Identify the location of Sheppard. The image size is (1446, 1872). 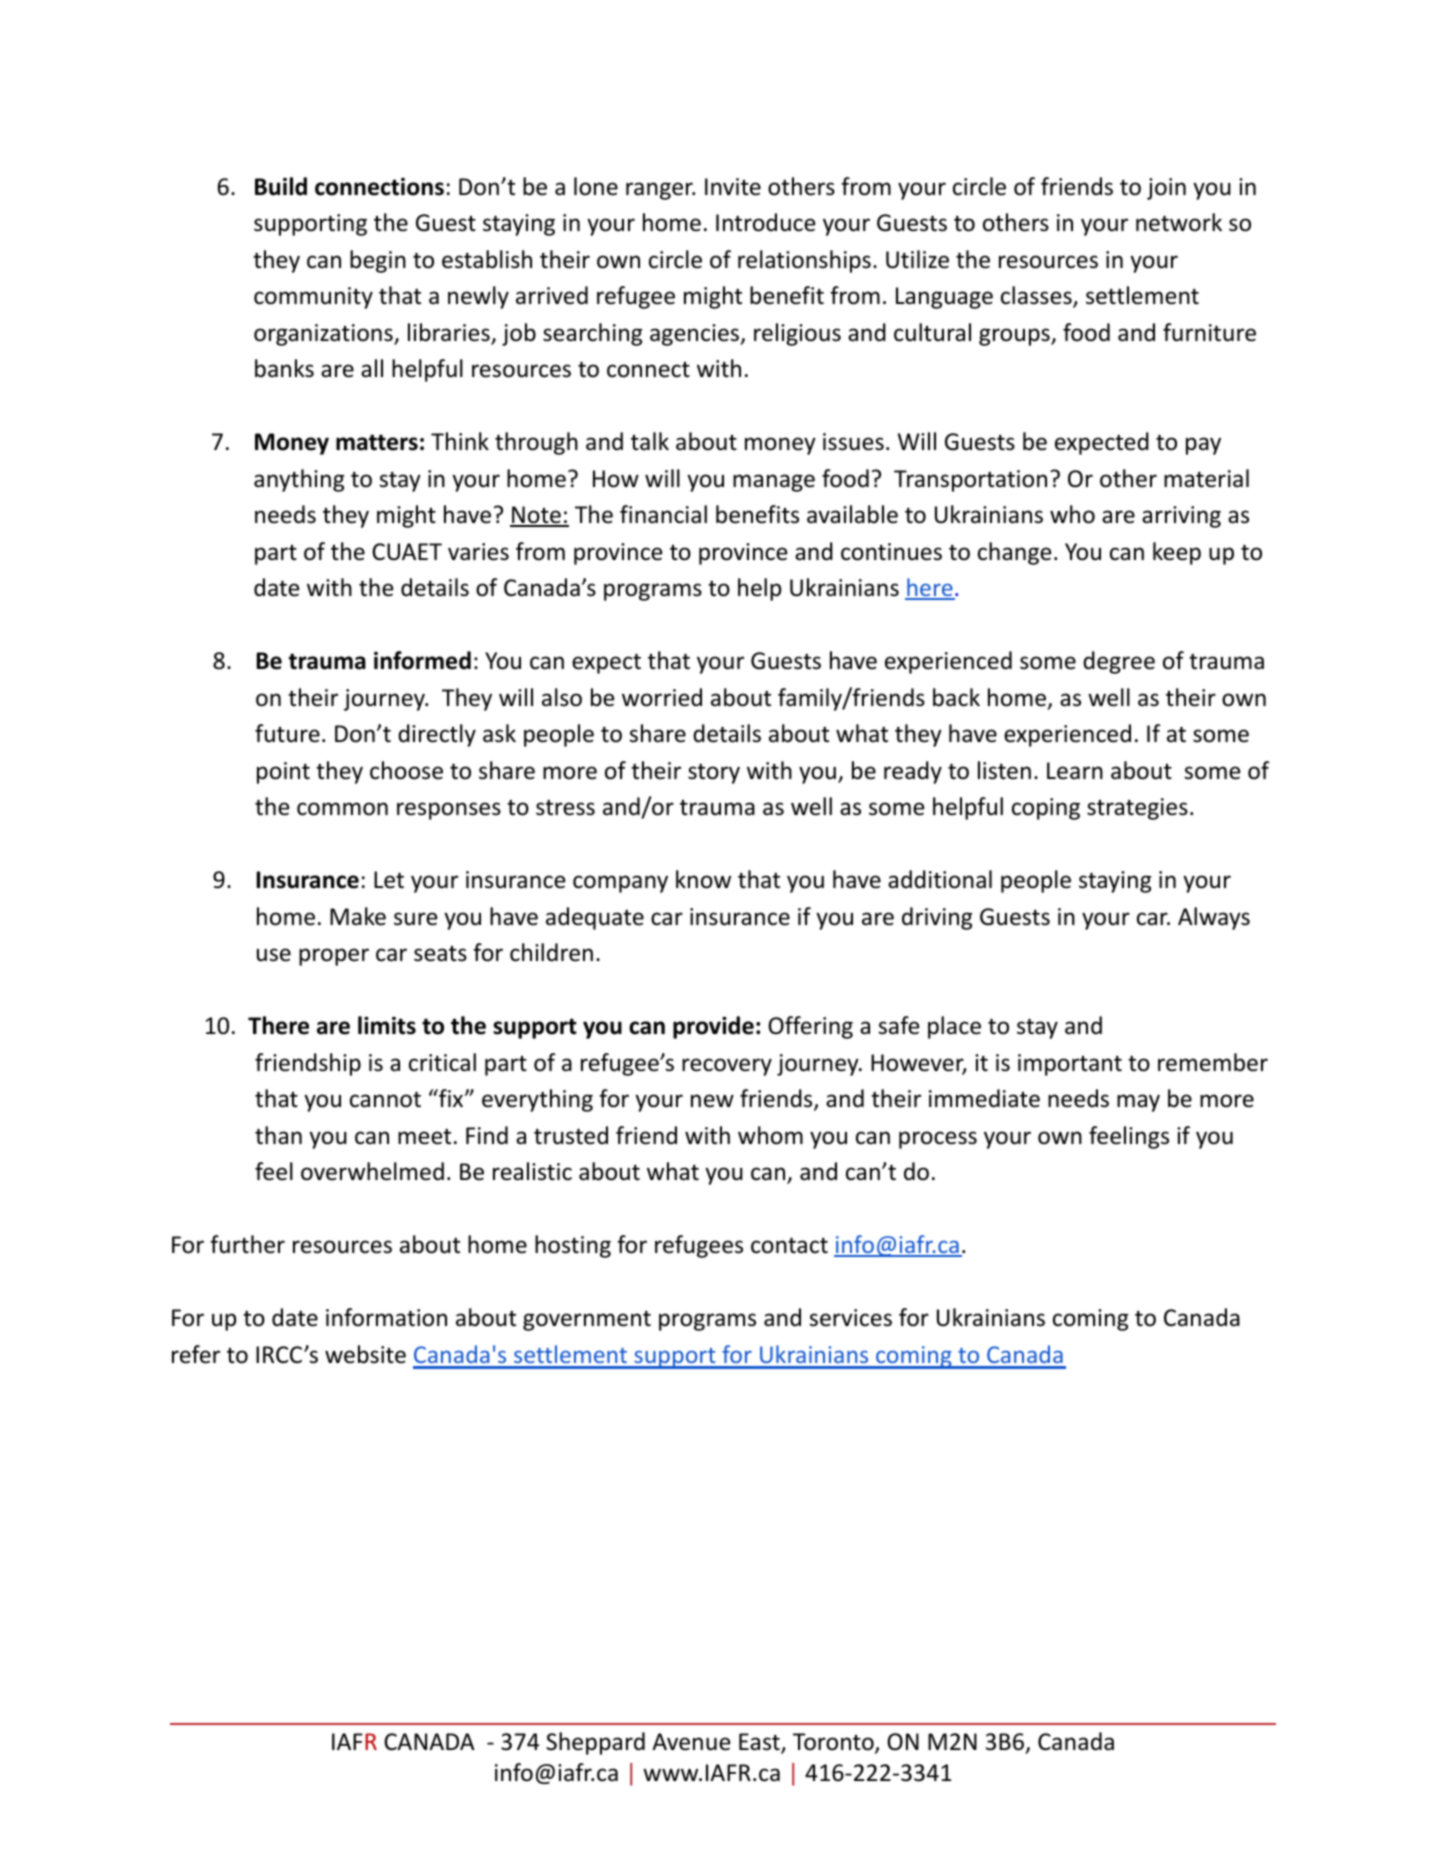
(595, 1743).
